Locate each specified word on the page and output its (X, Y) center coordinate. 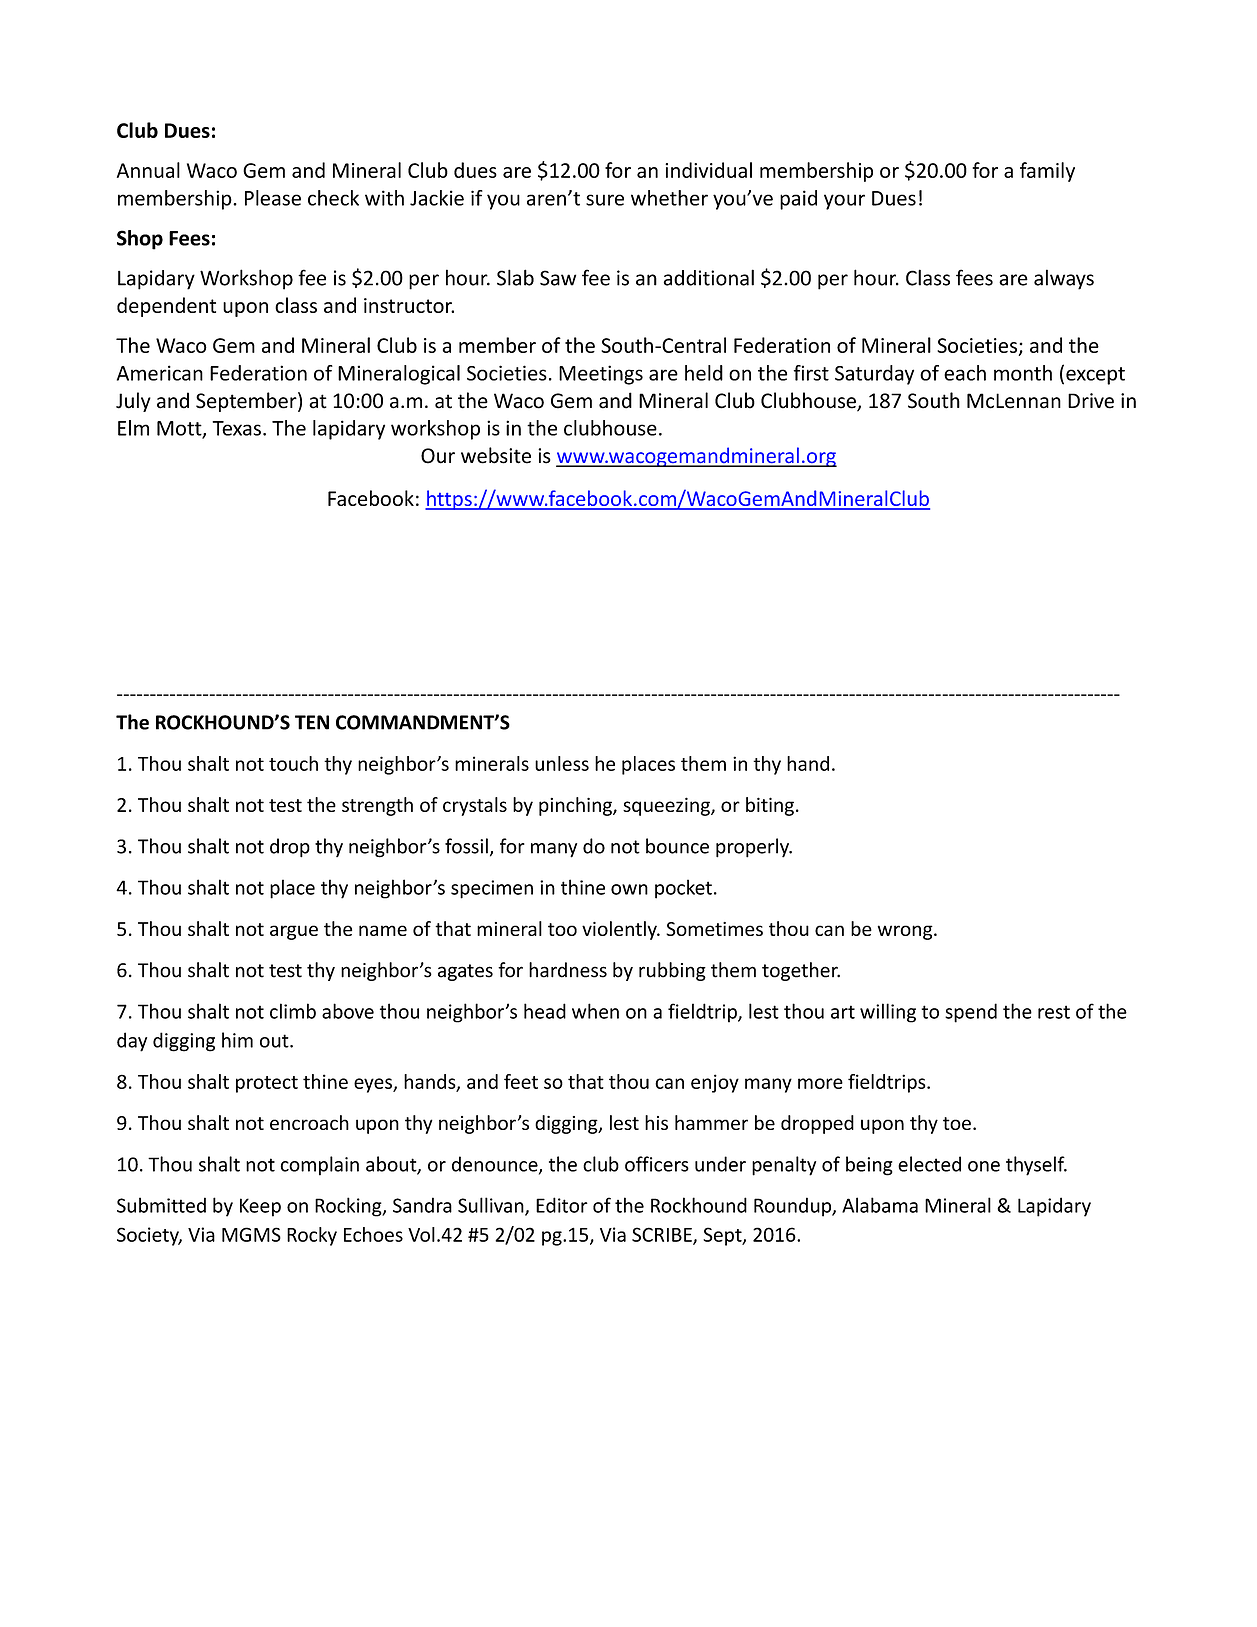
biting (770, 806)
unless (562, 763)
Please (273, 198)
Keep (260, 1207)
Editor (562, 1205)
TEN (312, 722)
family (1047, 172)
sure (605, 200)
